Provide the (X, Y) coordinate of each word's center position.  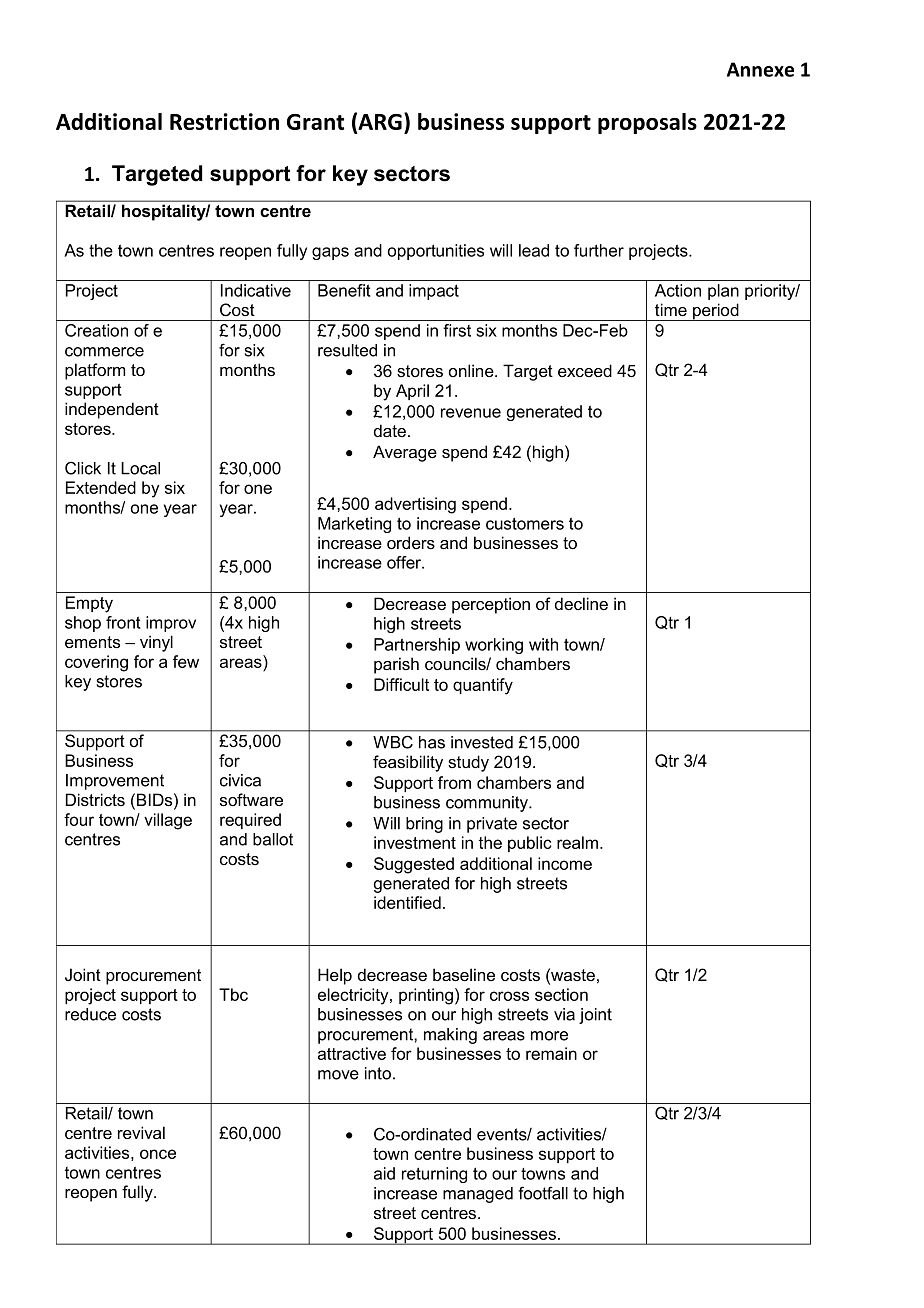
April (412, 392)
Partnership (417, 646)
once (158, 1154)
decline (581, 603)
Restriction (224, 121)
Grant (315, 122)
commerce (104, 352)
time (671, 310)
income (565, 863)
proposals (647, 123)
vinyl (156, 643)
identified (407, 902)
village (168, 821)
